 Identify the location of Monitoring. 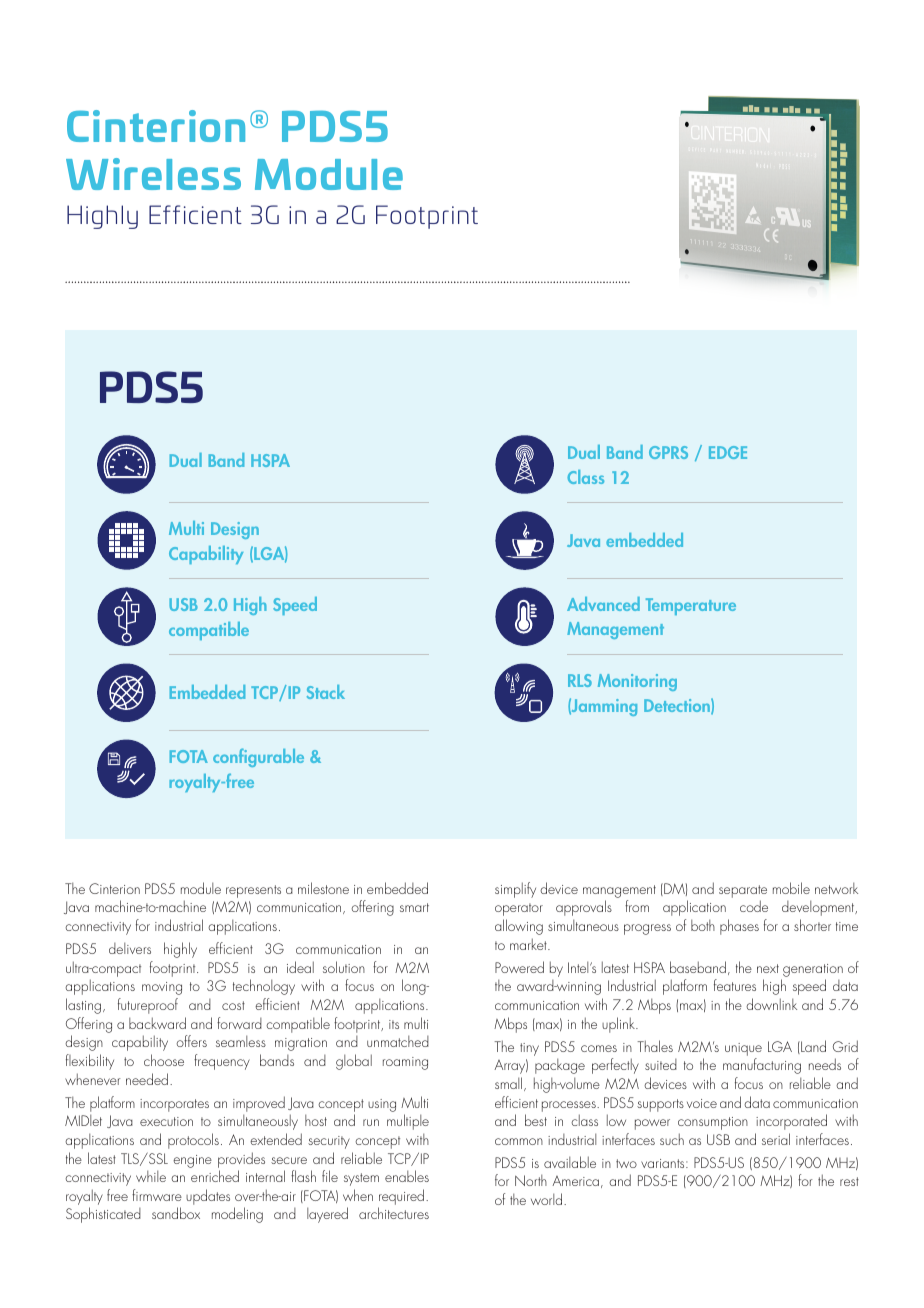
(637, 682).
